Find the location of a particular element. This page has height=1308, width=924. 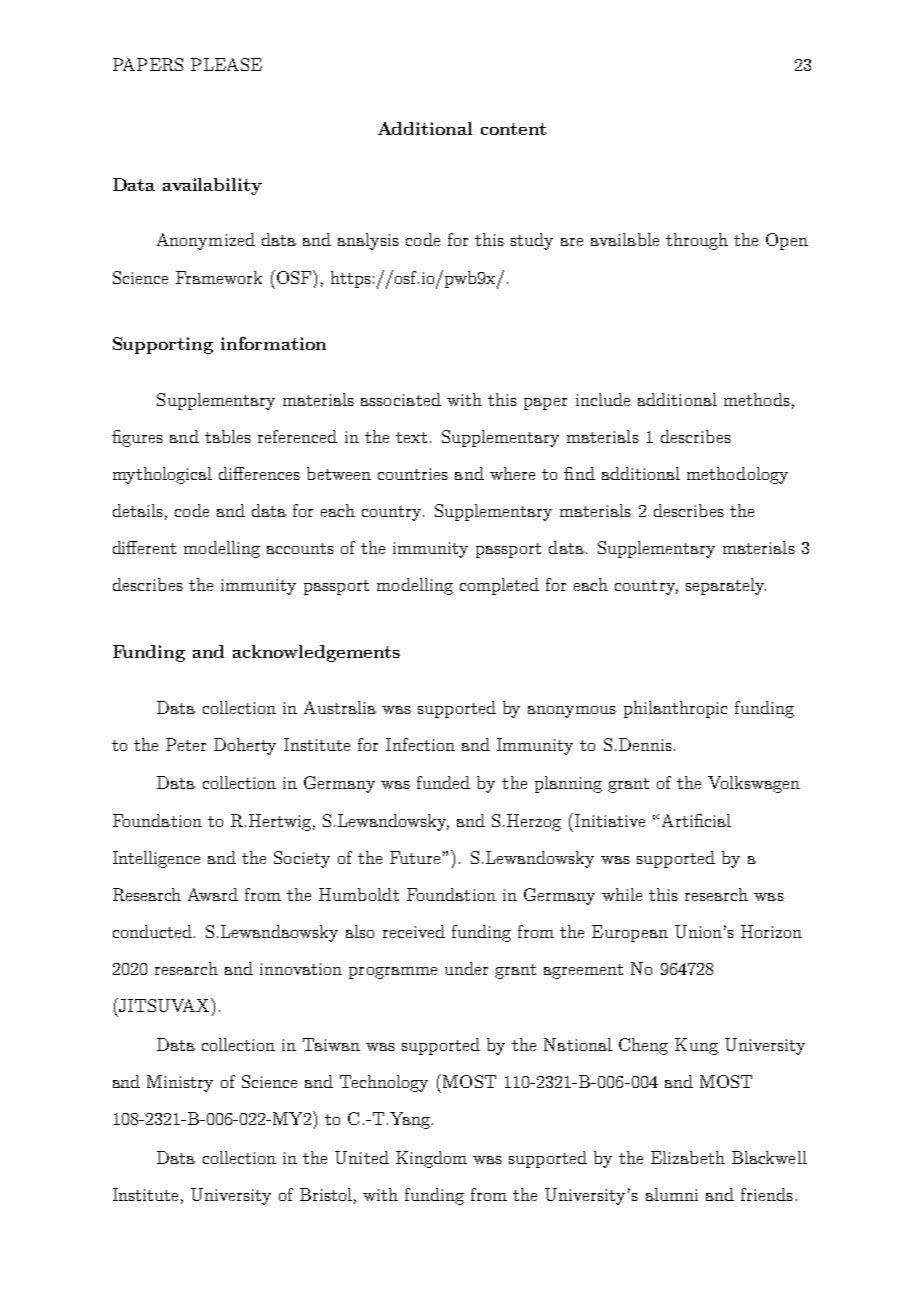

Ministry is located at coordinates (180, 1083).
